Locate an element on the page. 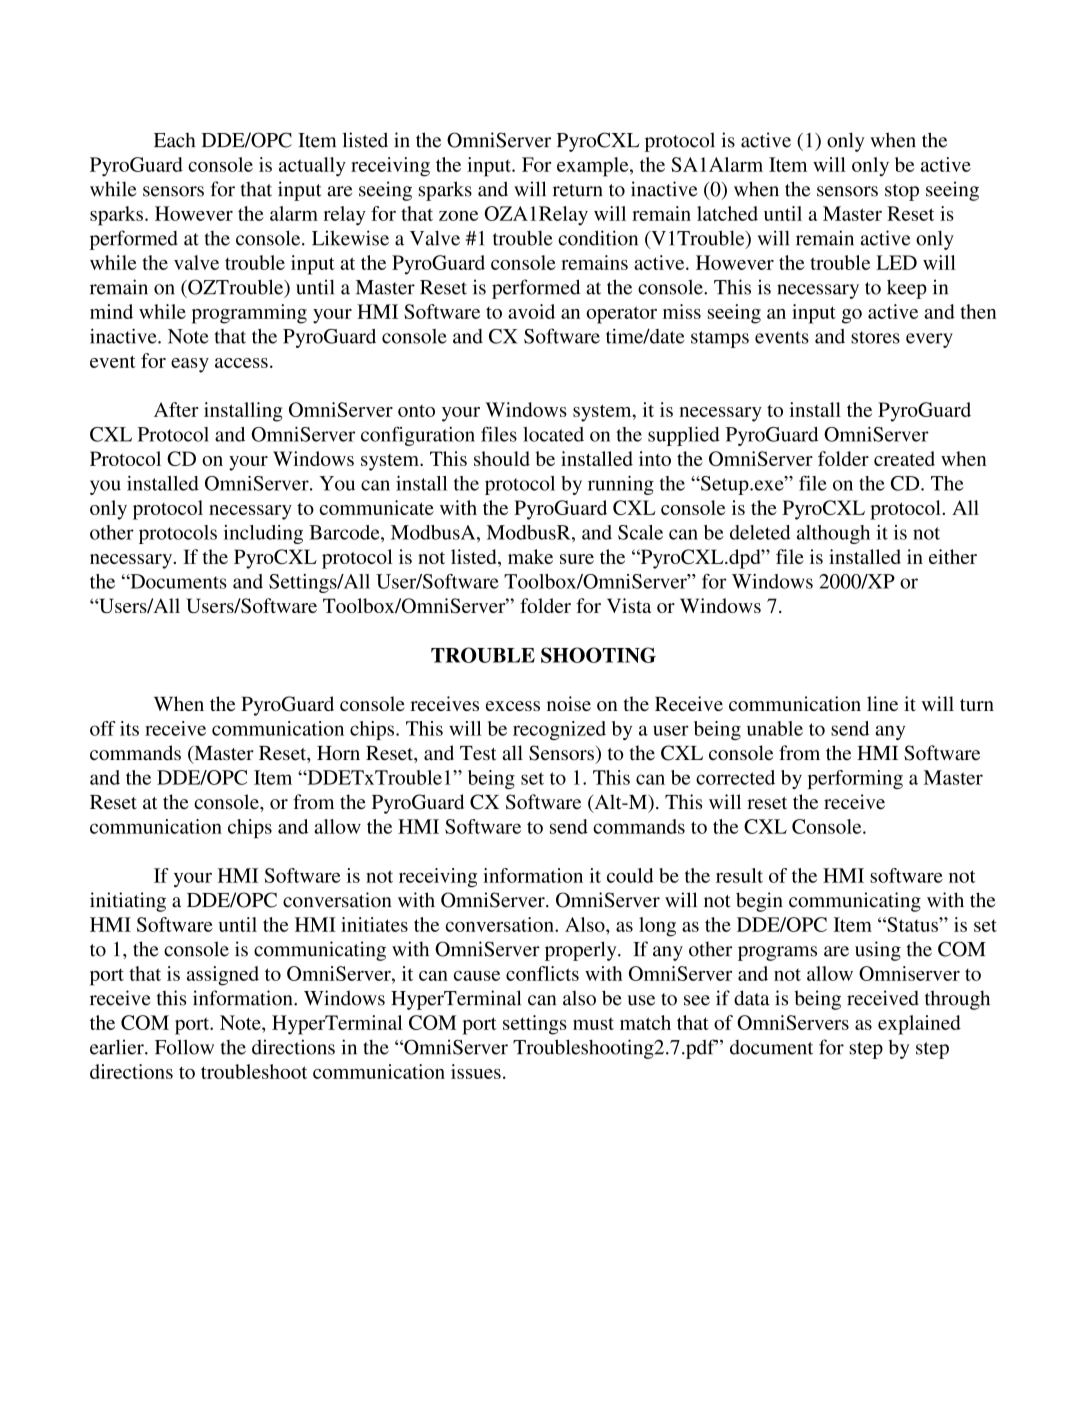  Each is located at coordinates (174, 140).
